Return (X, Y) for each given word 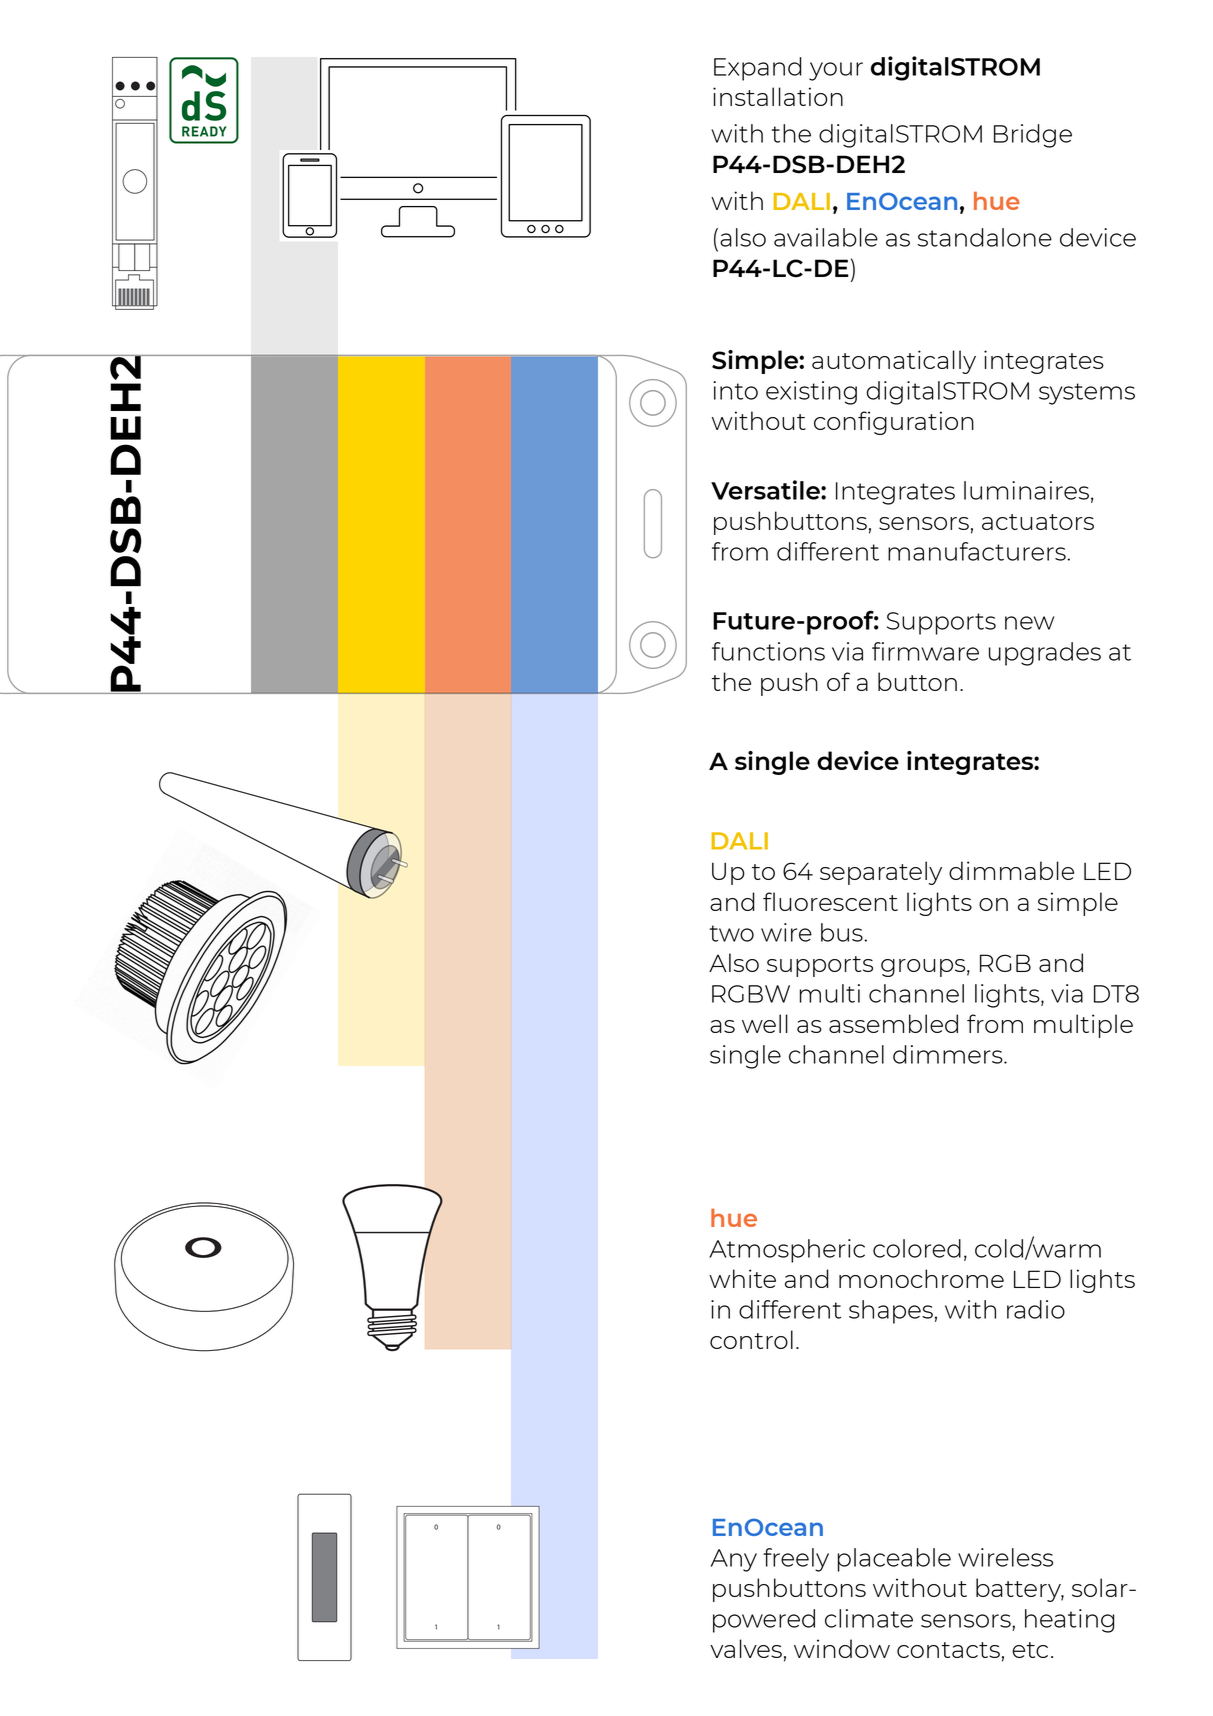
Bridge (1033, 136)
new (1029, 623)
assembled (893, 1023)
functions (768, 651)
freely (796, 1560)
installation (778, 96)
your (836, 71)
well (765, 1023)
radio (1036, 1309)
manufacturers (978, 551)
